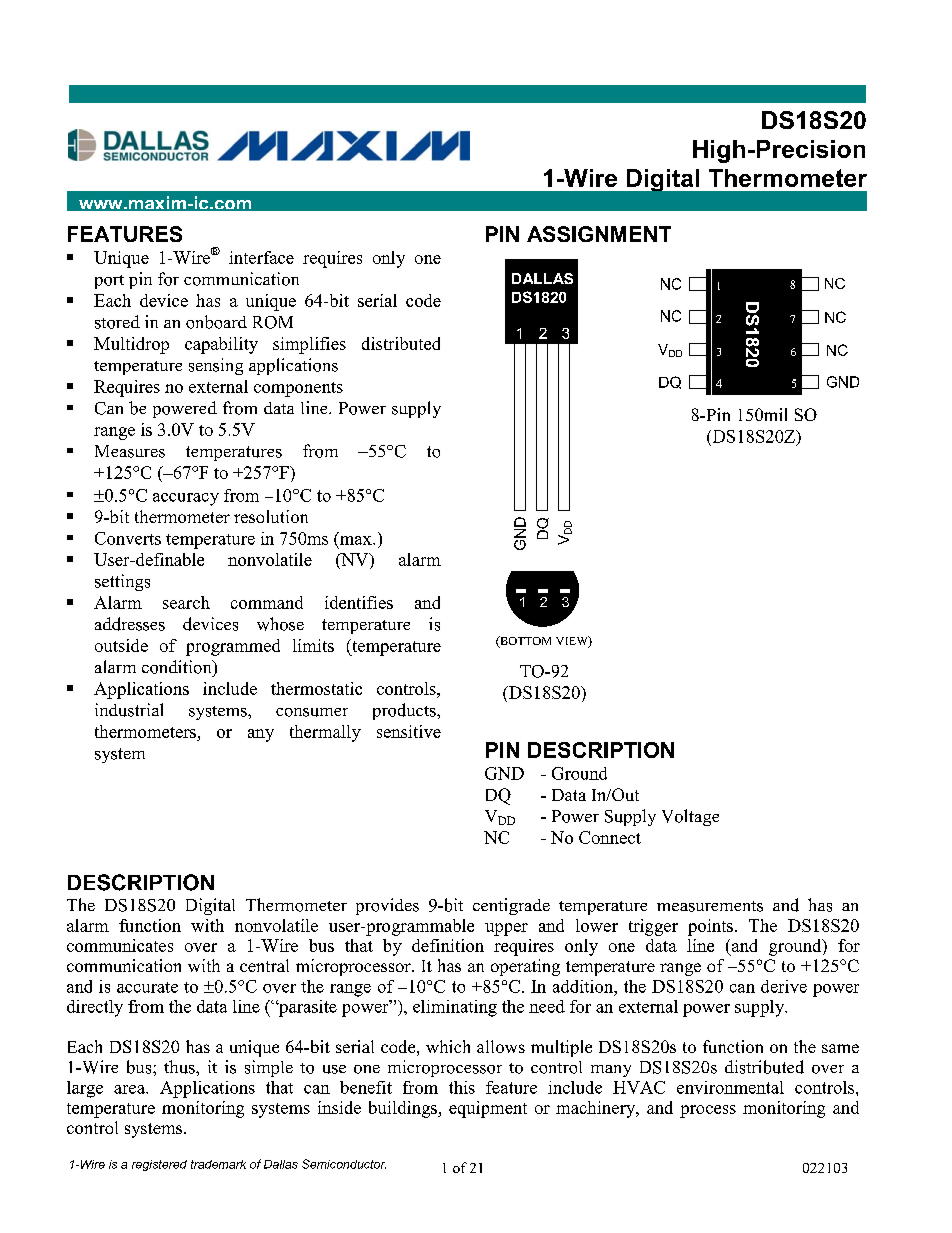 The image size is (952, 1233). Describe the element at coordinates (573, 642) in the screenshot. I see `VIEW` at that location.
